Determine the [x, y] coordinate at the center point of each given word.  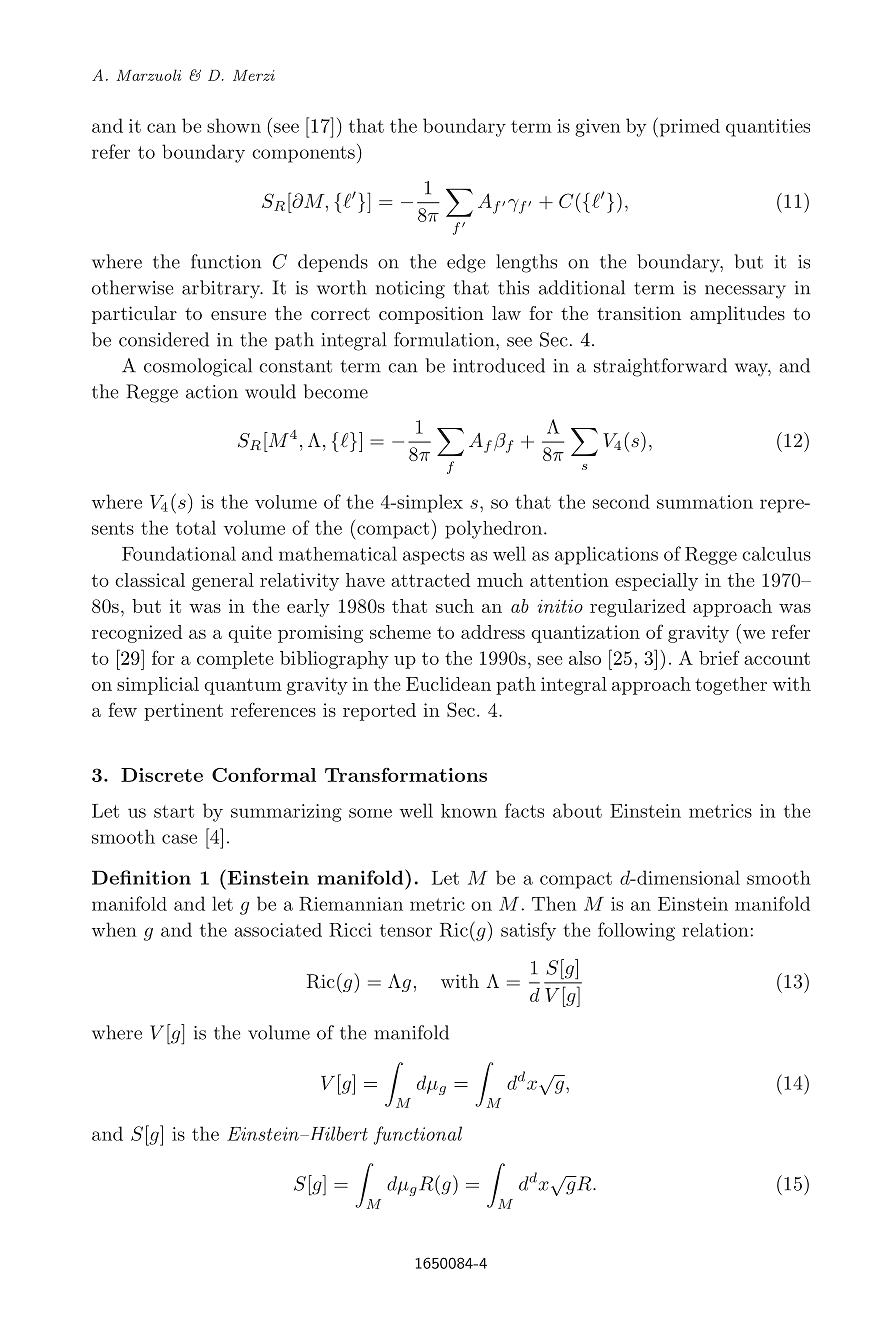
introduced [499, 365]
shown [234, 125]
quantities [768, 128]
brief [719, 657]
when [114, 929]
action [212, 392]
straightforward [660, 367]
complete [235, 660]
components [303, 154]
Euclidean [448, 684]
